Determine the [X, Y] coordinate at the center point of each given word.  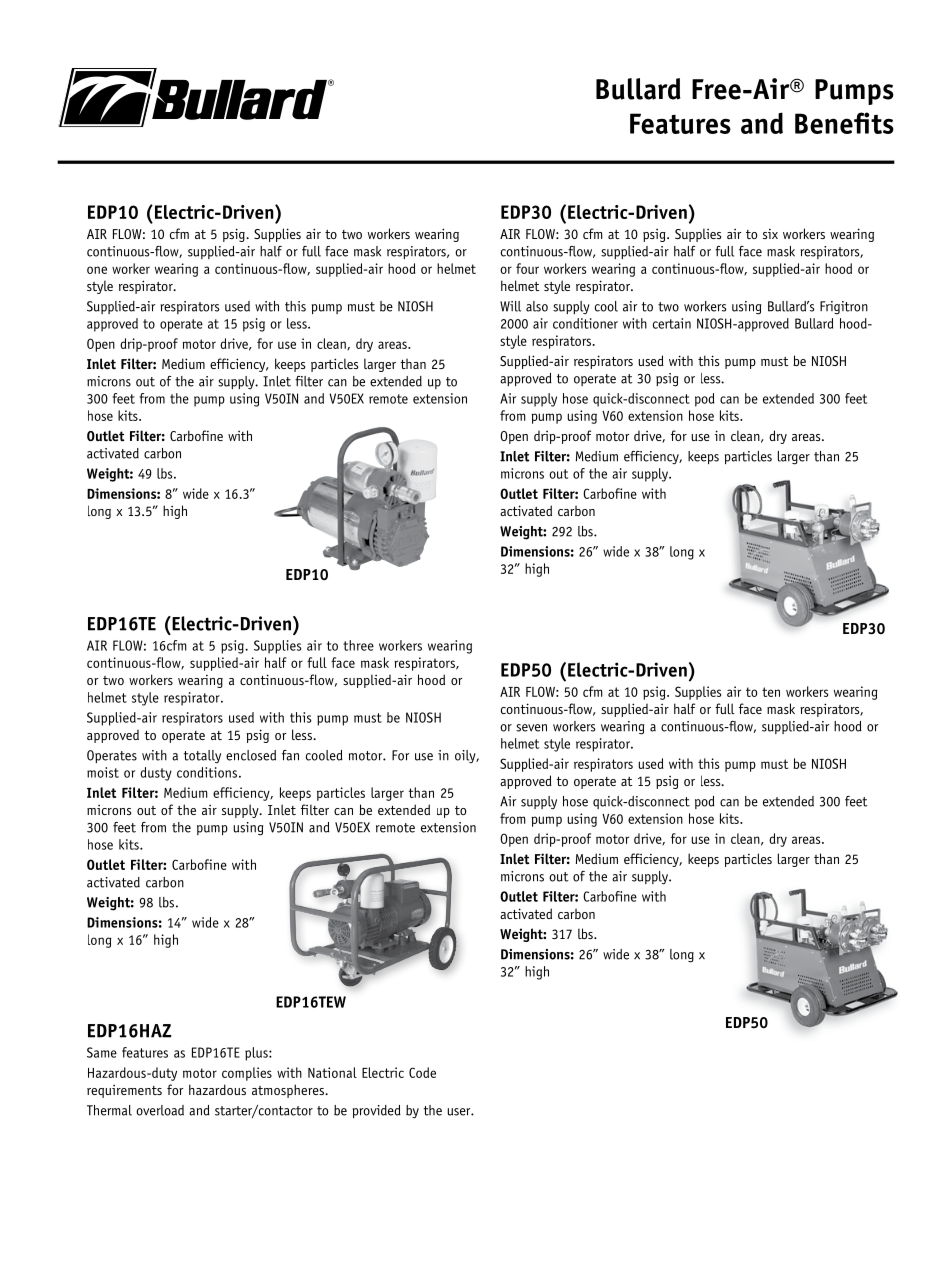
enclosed [251, 755]
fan [290, 755]
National [332, 1072]
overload [160, 1110]
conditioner [585, 323]
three [358, 645]
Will [510, 306]
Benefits [844, 123]
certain [672, 323]
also [537, 306]
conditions [208, 772]
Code [422, 1072]
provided [377, 1111]
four [527, 268]
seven [531, 728]
